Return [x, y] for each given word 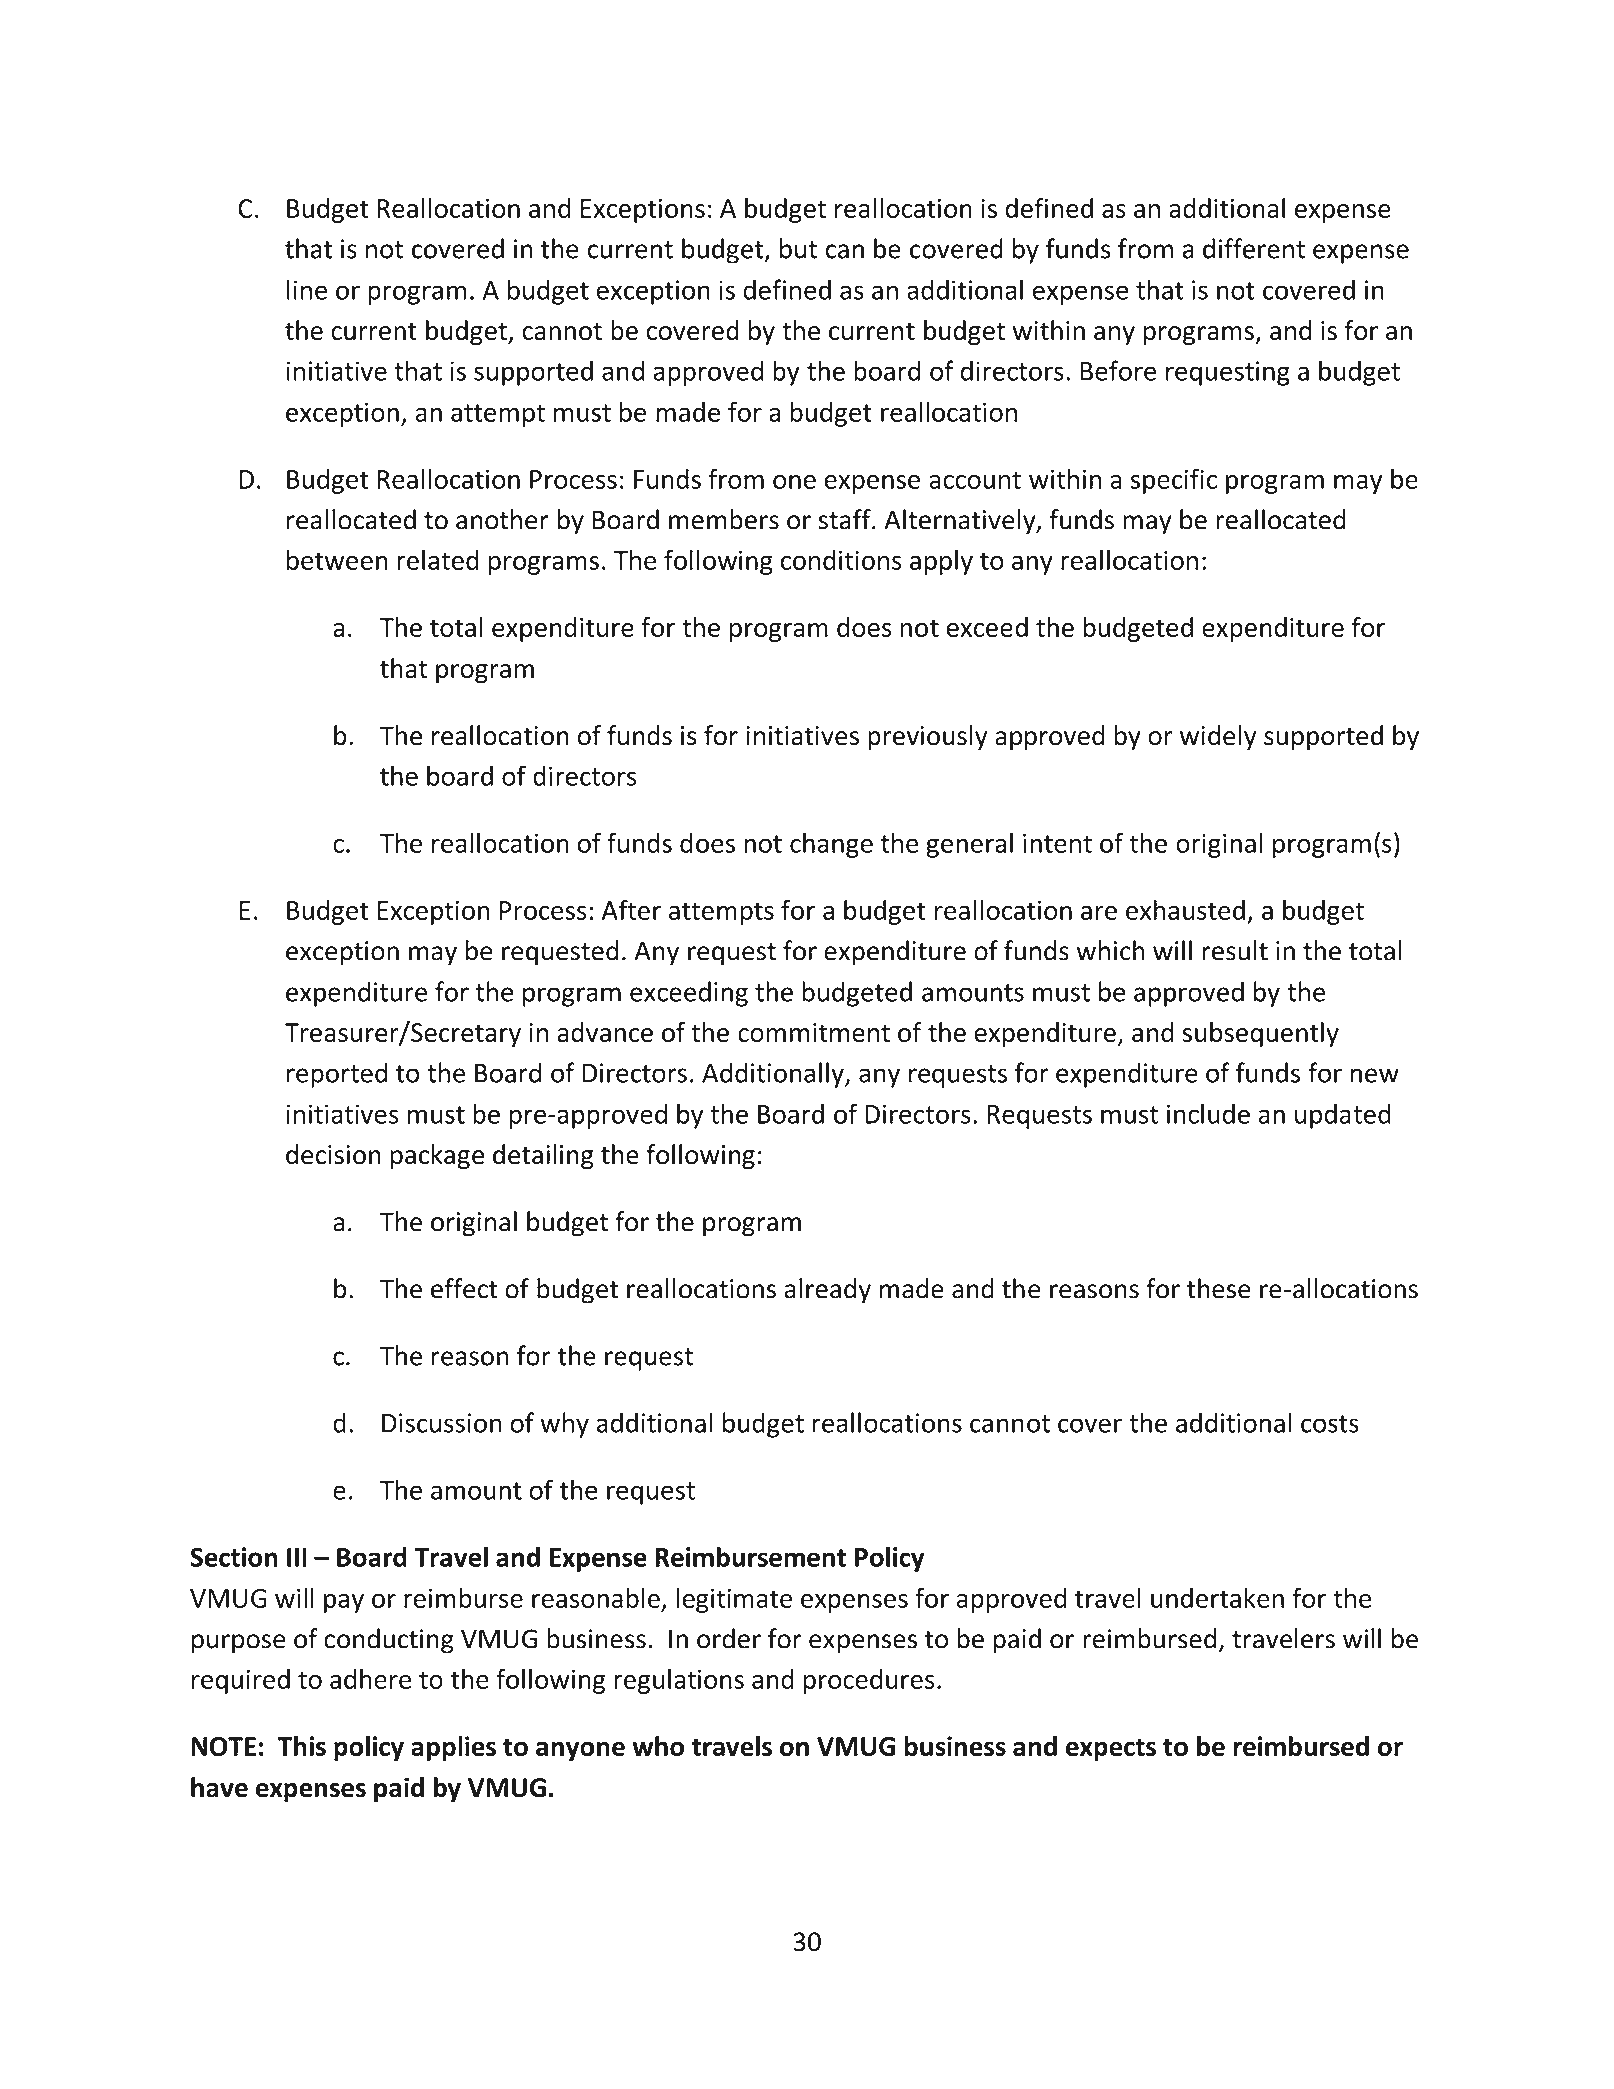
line [307, 289]
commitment [814, 1032]
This [302, 1746]
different [1254, 248]
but [798, 248]
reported [337, 1075]
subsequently [1260, 1034]
